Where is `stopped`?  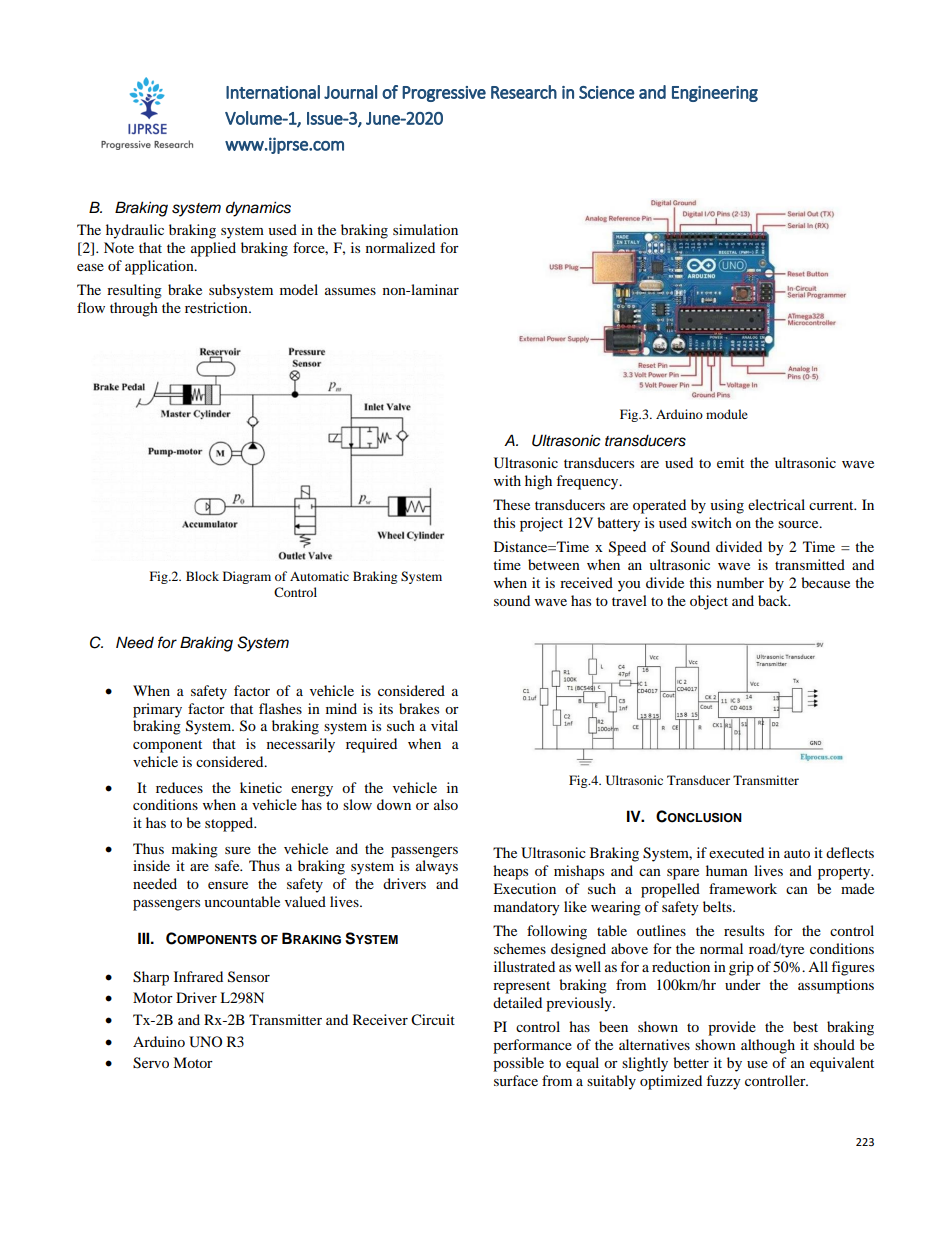 stopped is located at coordinates (230, 824).
